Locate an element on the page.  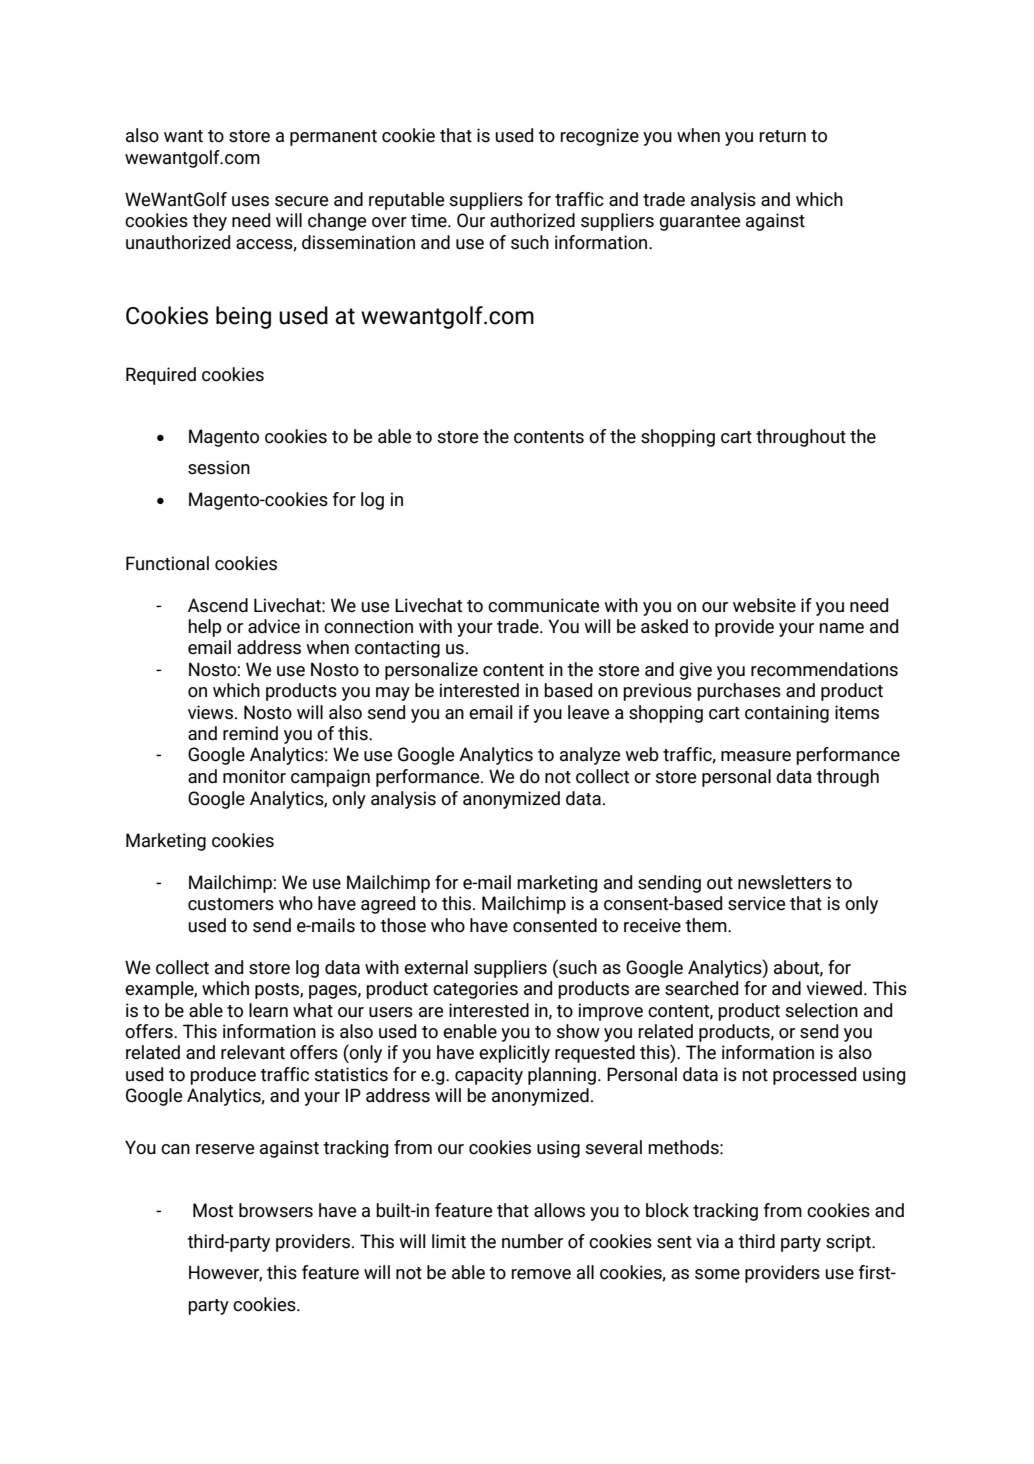
containing is located at coordinates (787, 714).
